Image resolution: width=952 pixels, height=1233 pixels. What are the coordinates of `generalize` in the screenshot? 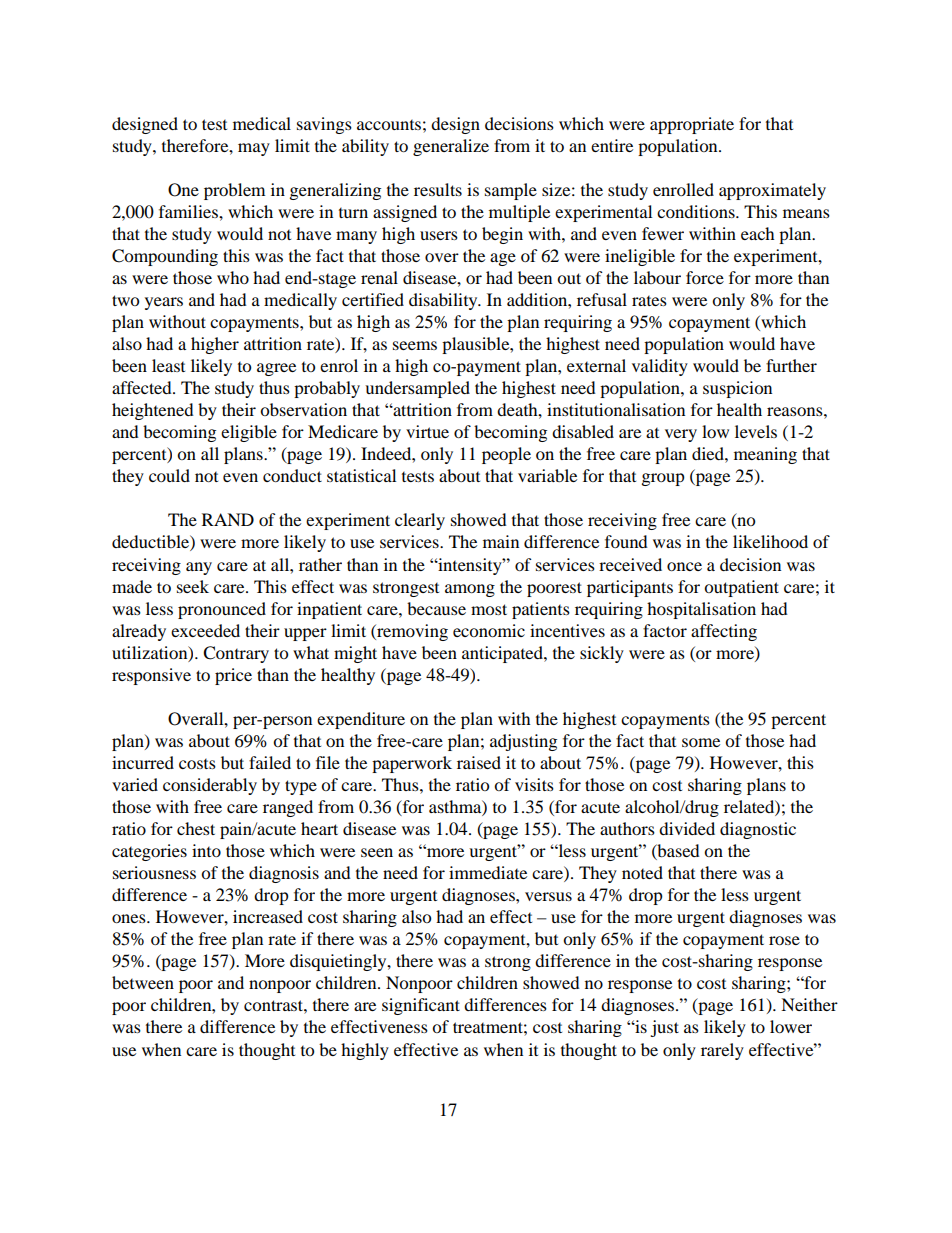 It's located at (451, 147).
